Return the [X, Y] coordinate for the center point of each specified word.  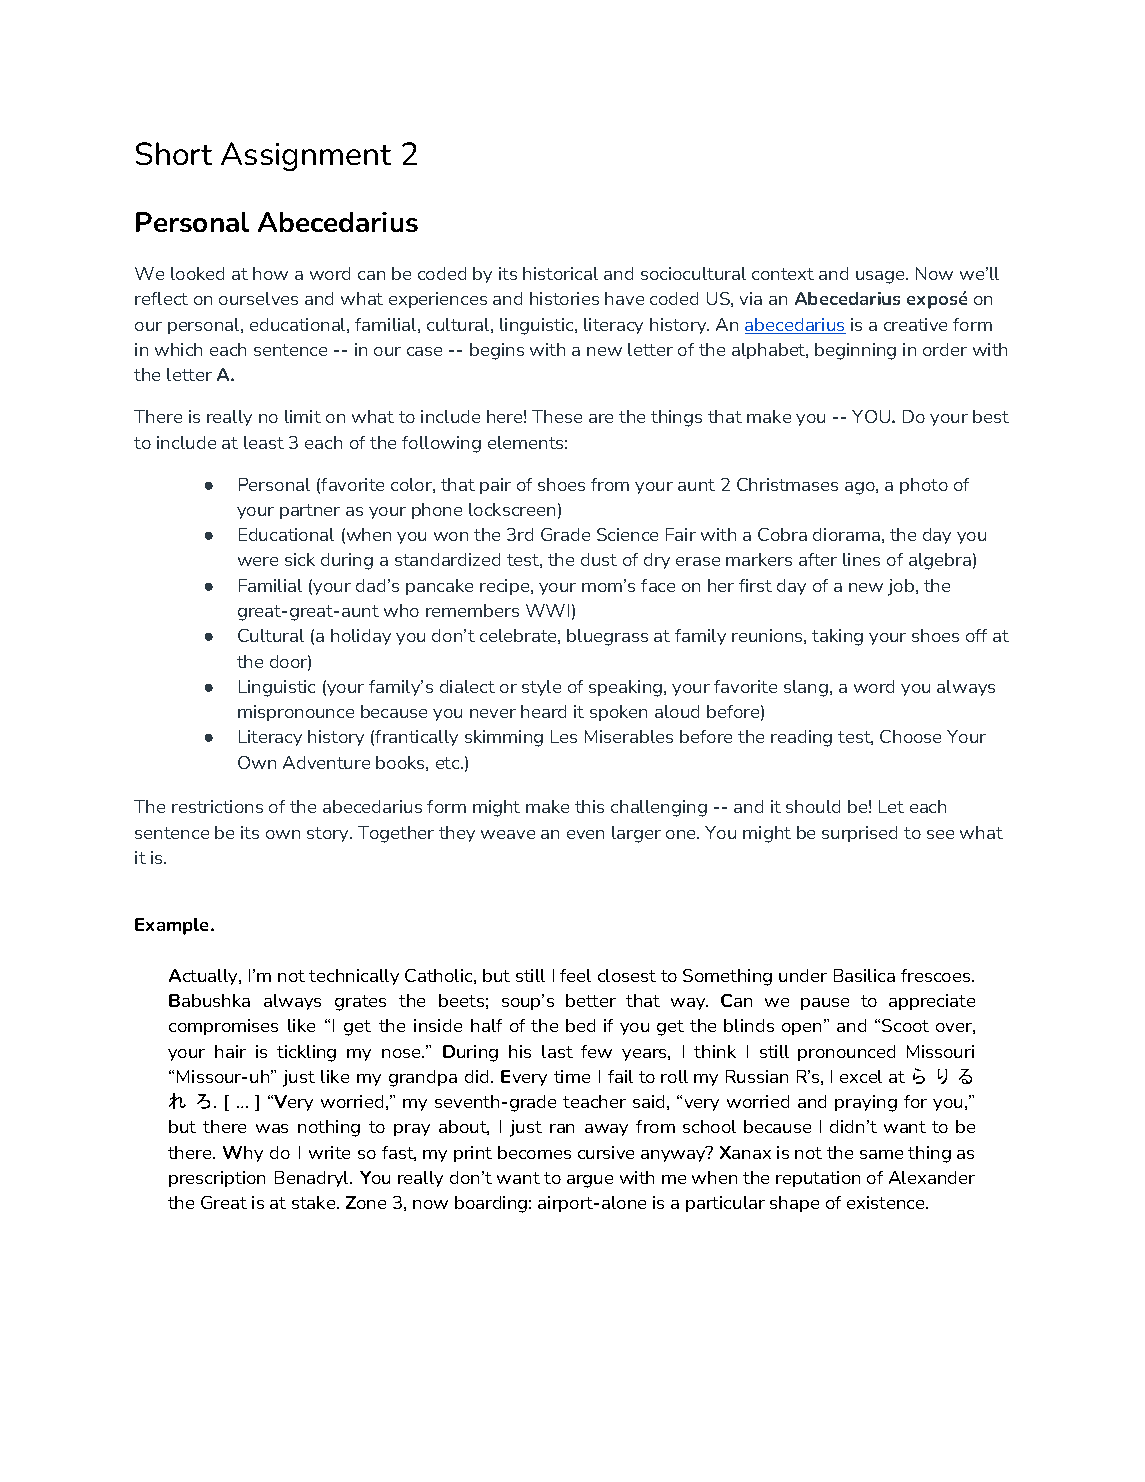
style [541, 688]
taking [837, 637]
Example [173, 926]
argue [590, 1181]
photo [924, 486]
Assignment [306, 156]
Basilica [864, 975]
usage [881, 277]
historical [560, 273]
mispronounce [296, 713]
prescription [217, 1179]
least [264, 442]
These [557, 416]
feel [575, 975]
